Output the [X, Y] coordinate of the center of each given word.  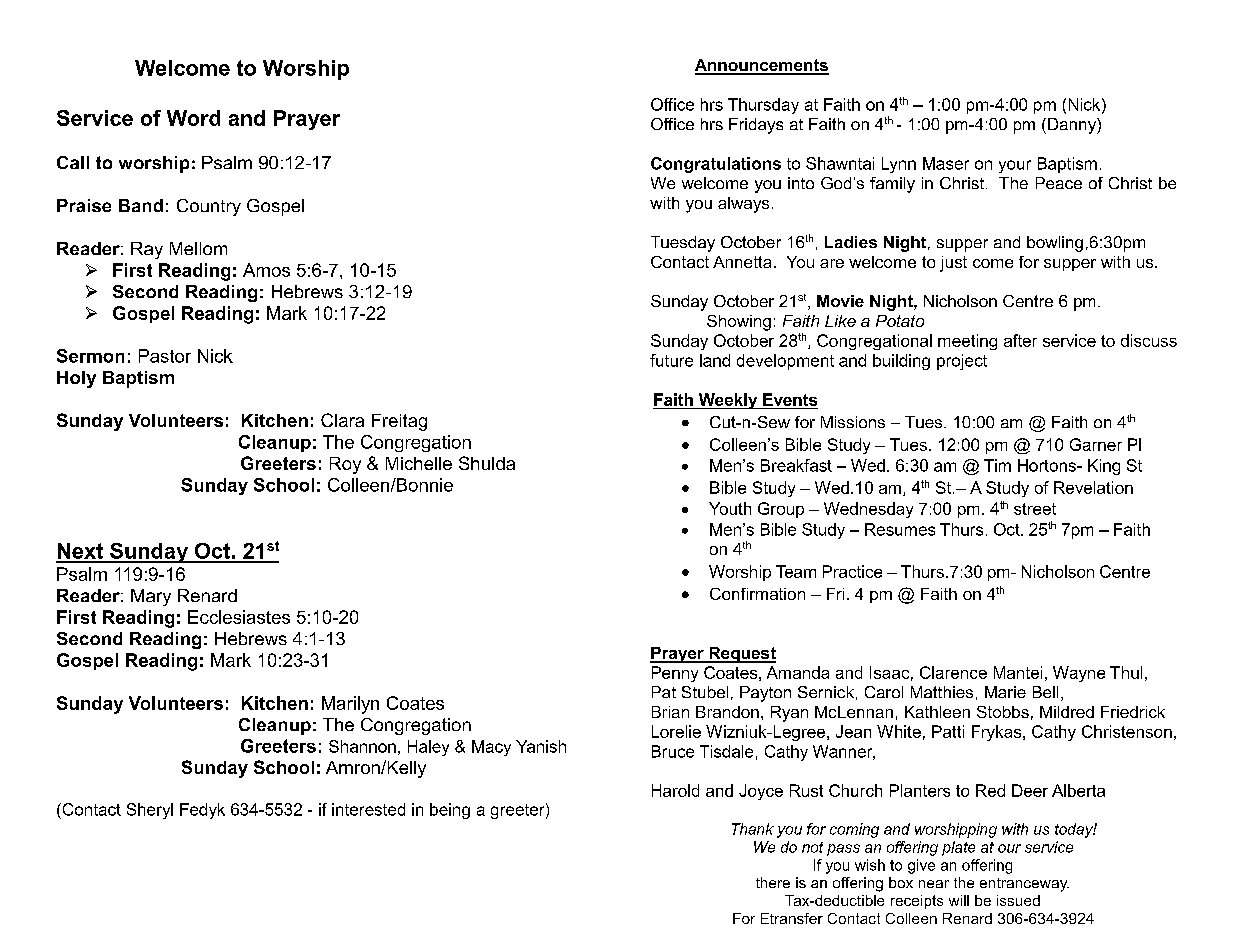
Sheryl [150, 811]
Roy [345, 465]
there [773, 882]
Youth [730, 508]
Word [193, 118]
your [1015, 166]
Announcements [762, 66]
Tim [997, 465]
